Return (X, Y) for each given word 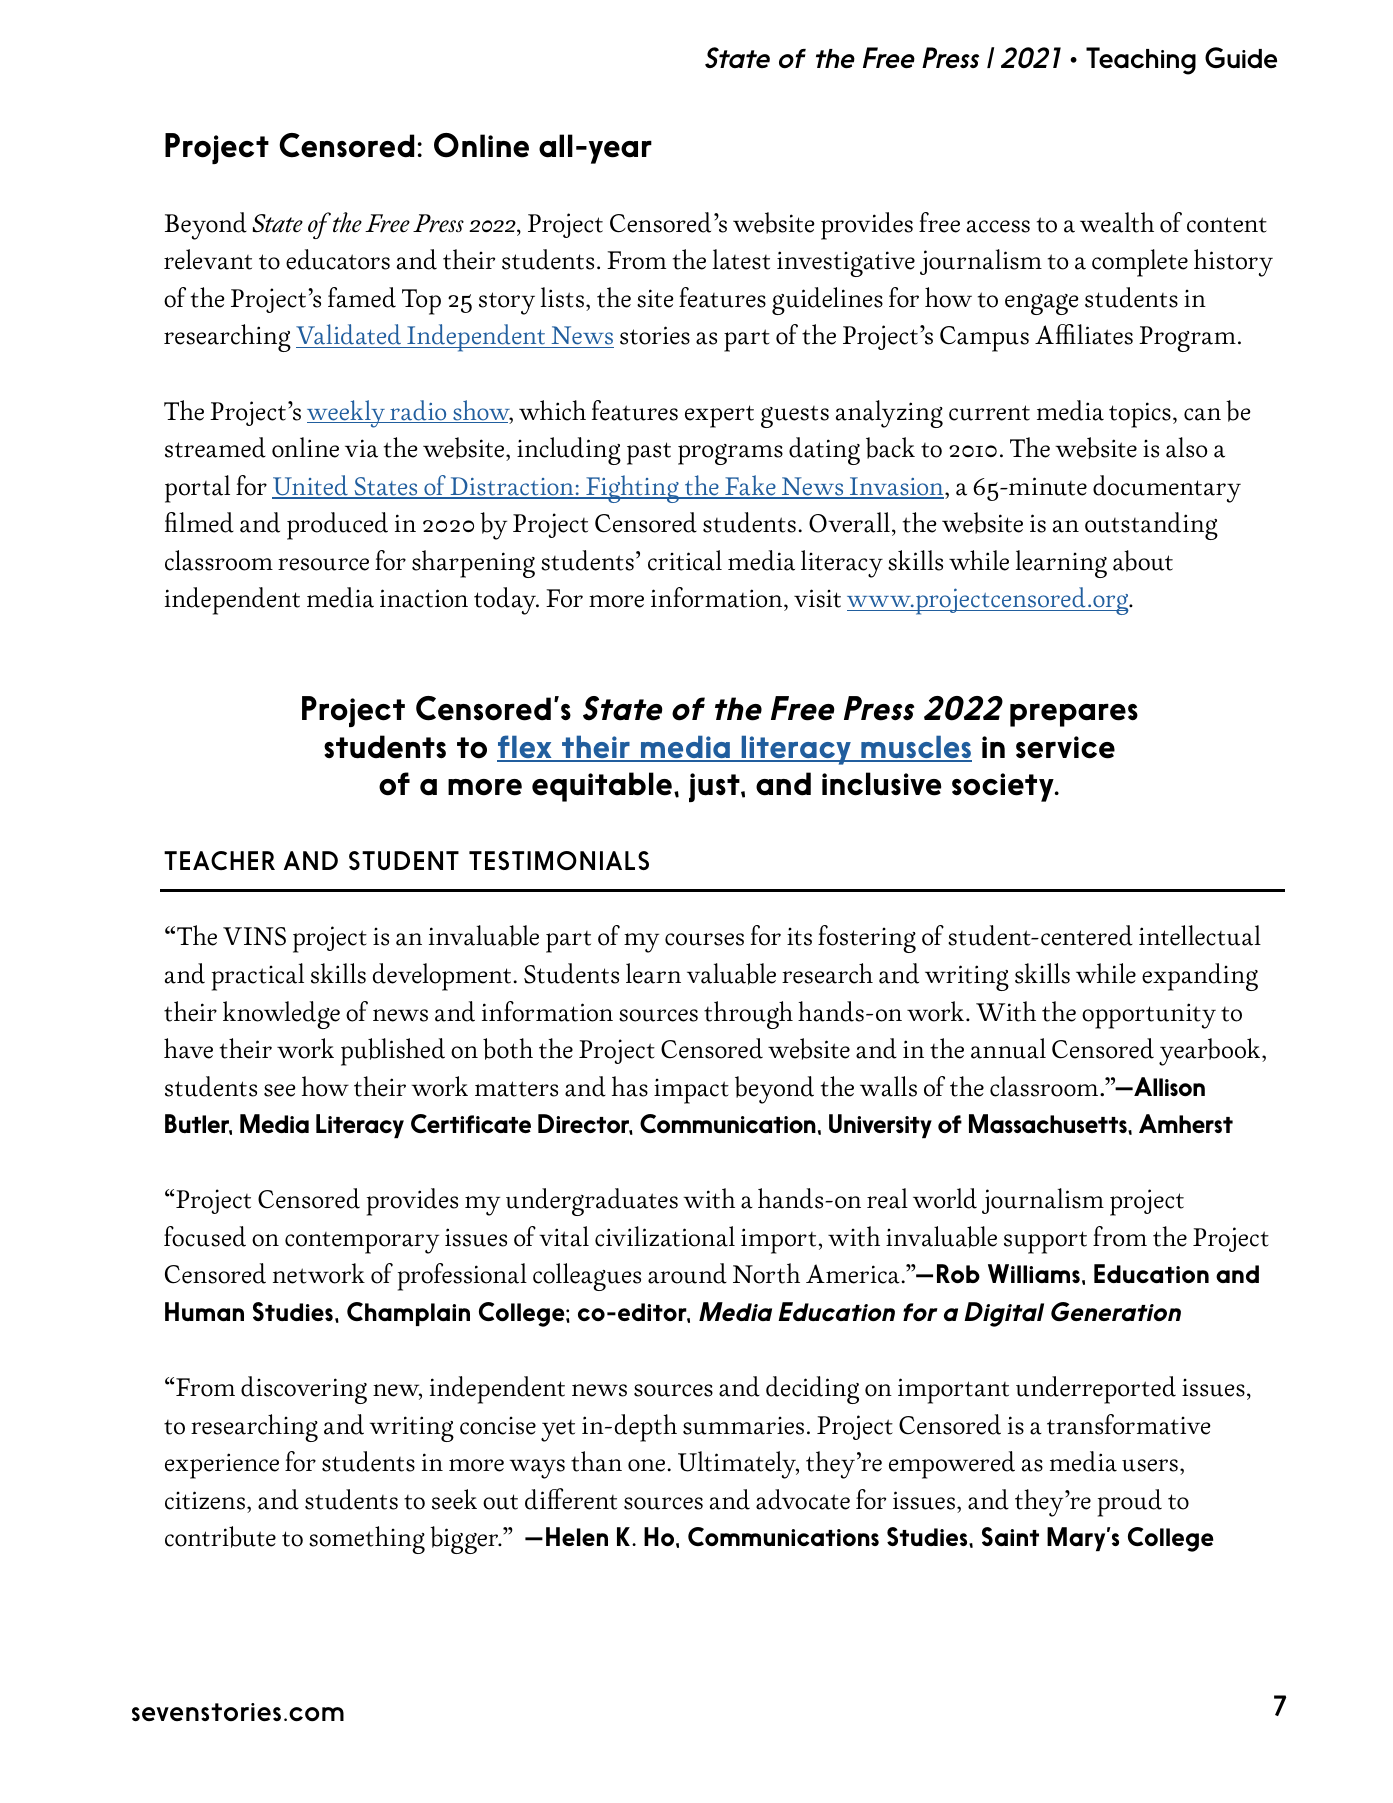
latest (741, 259)
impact (691, 1091)
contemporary (362, 1243)
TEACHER (219, 860)
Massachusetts (1049, 1123)
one (646, 1465)
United (311, 486)
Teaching (1141, 61)
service (1065, 747)
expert (719, 416)
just (715, 787)
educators (338, 259)
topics (1140, 415)
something (367, 1540)
